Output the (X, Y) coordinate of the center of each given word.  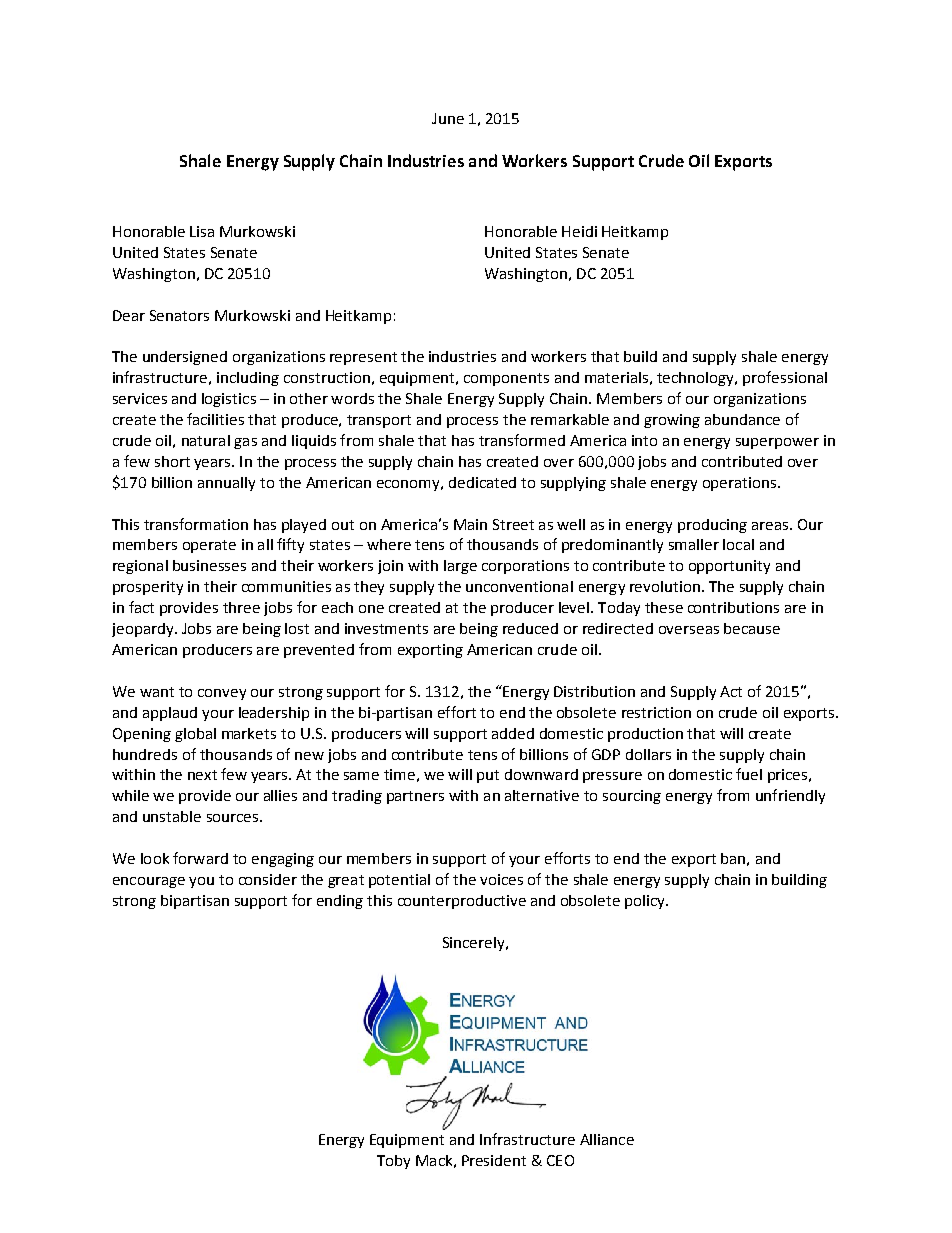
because (752, 628)
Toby (393, 1162)
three (241, 607)
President (494, 1160)
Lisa (202, 231)
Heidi (579, 231)
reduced (530, 628)
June (448, 118)
